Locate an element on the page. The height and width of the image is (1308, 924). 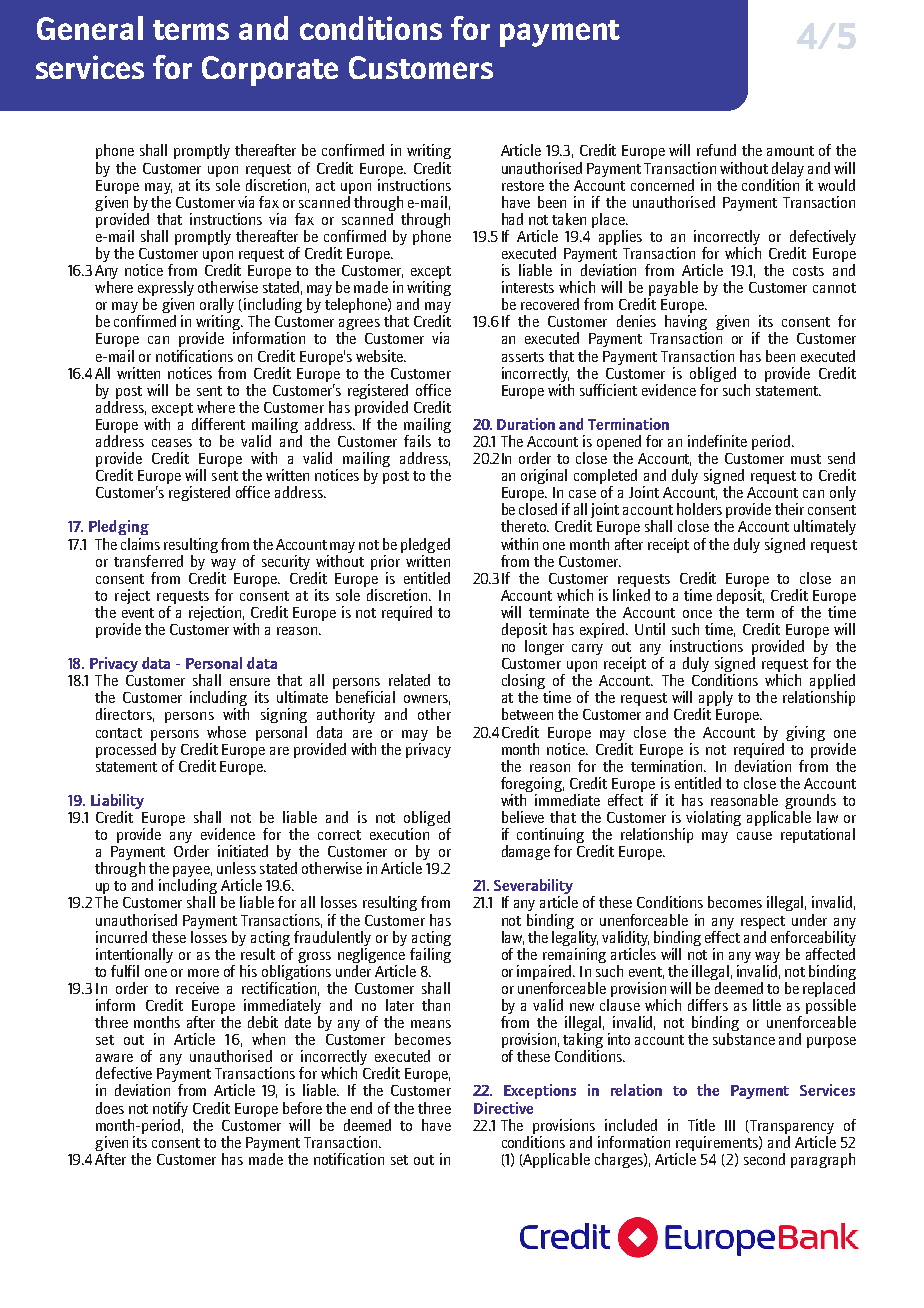
cause is located at coordinates (754, 836).
